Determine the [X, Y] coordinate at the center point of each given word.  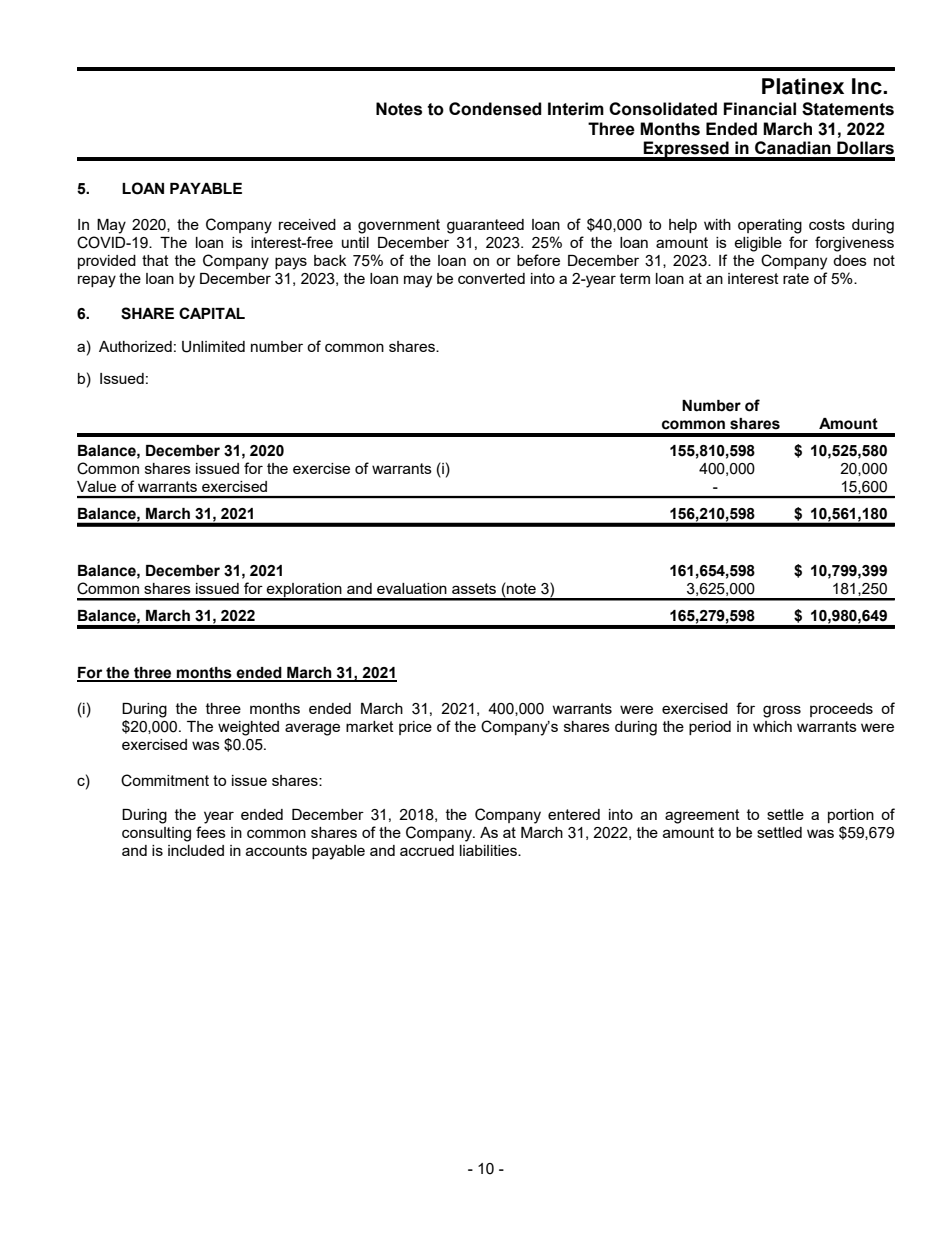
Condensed [495, 109]
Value [96, 486]
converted [491, 278]
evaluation [412, 588]
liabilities [489, 850]
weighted [248, 728]
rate [796, 278]
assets [474, 588]
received [307, 224]
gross [782, 711]
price [415, 728]
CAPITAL [212, 313]
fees [211, 832]
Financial [759, 109]
